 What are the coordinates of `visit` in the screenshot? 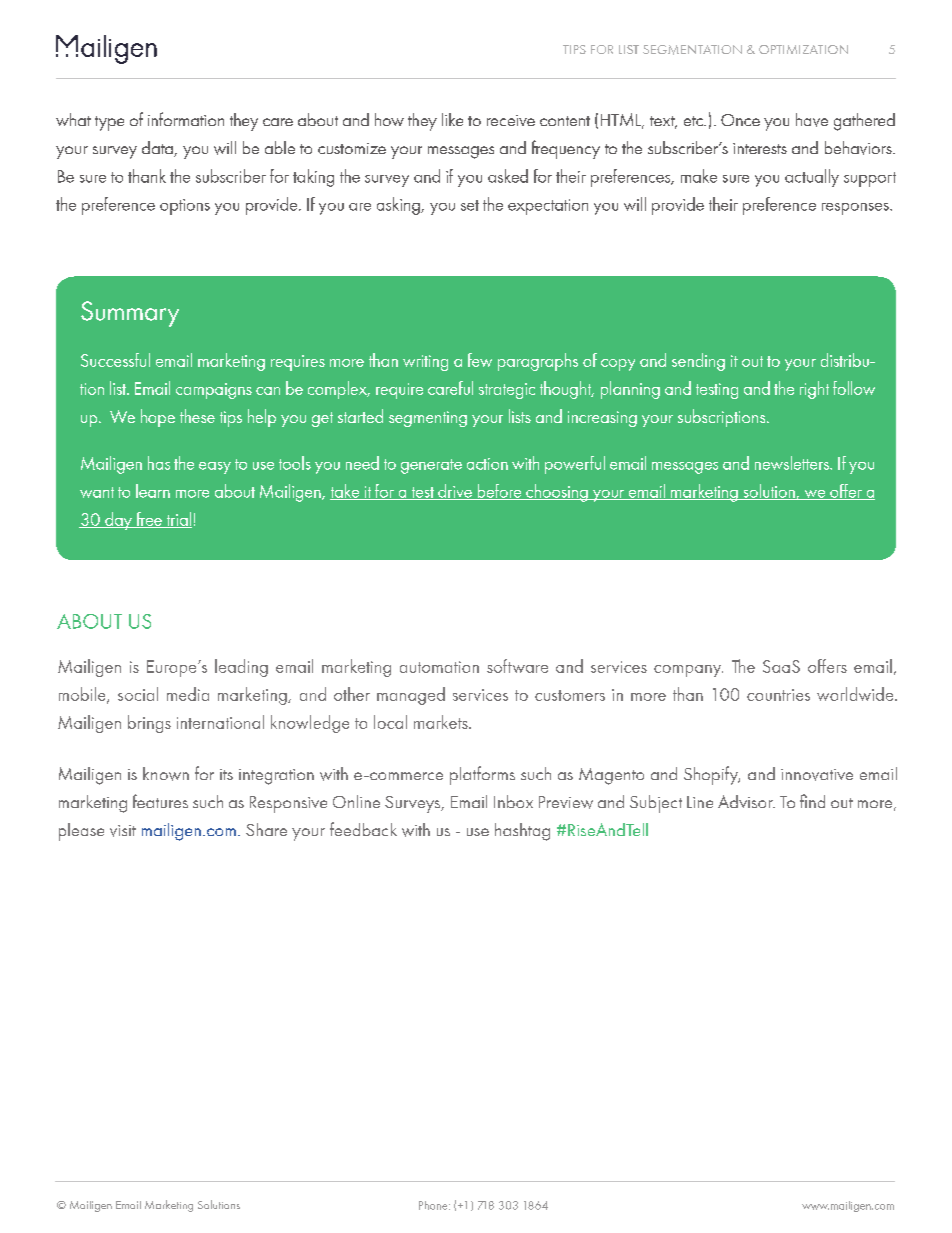 It's located at (123, 831).
